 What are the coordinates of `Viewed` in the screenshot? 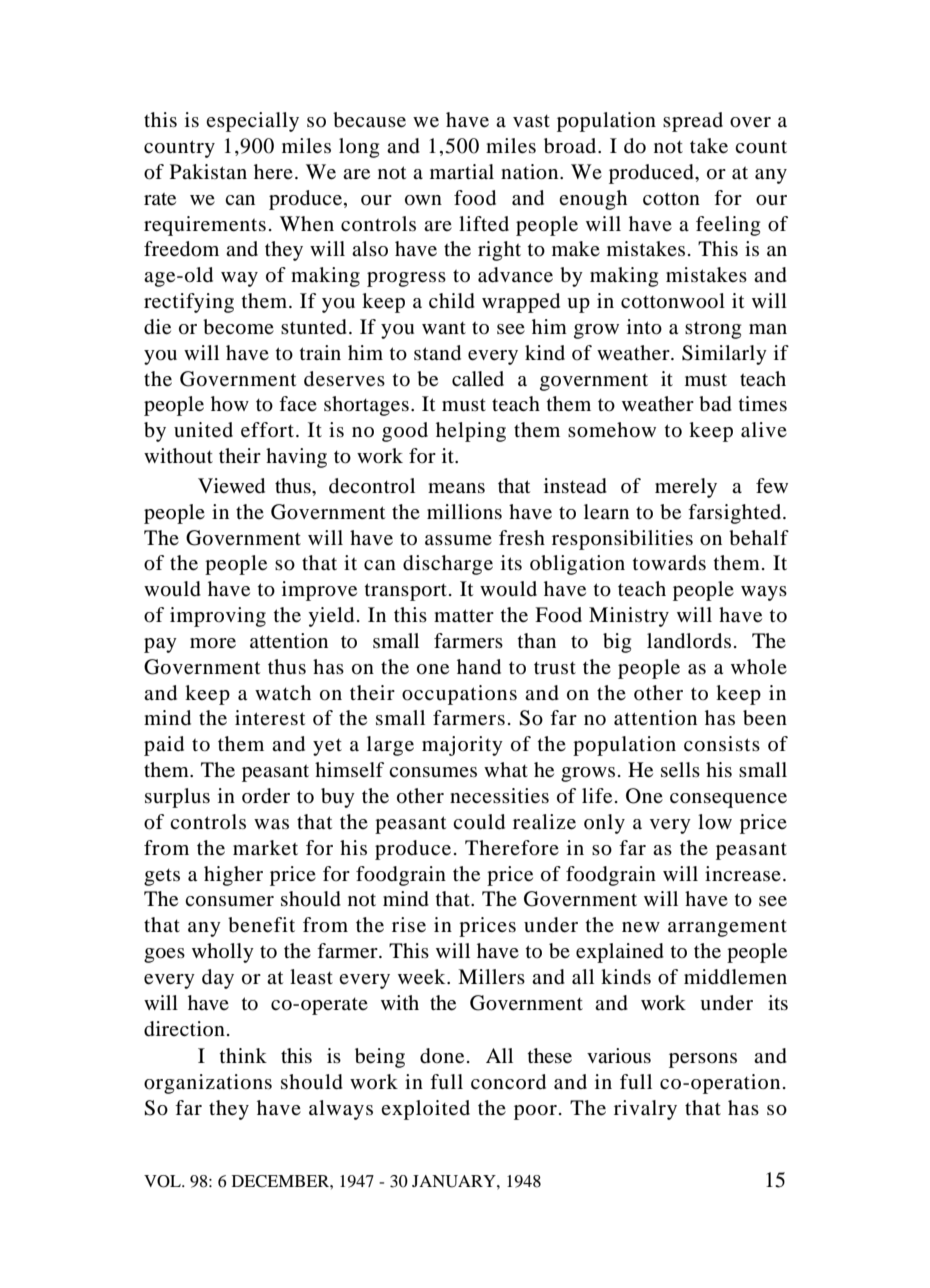 It's located at (231, 486).
